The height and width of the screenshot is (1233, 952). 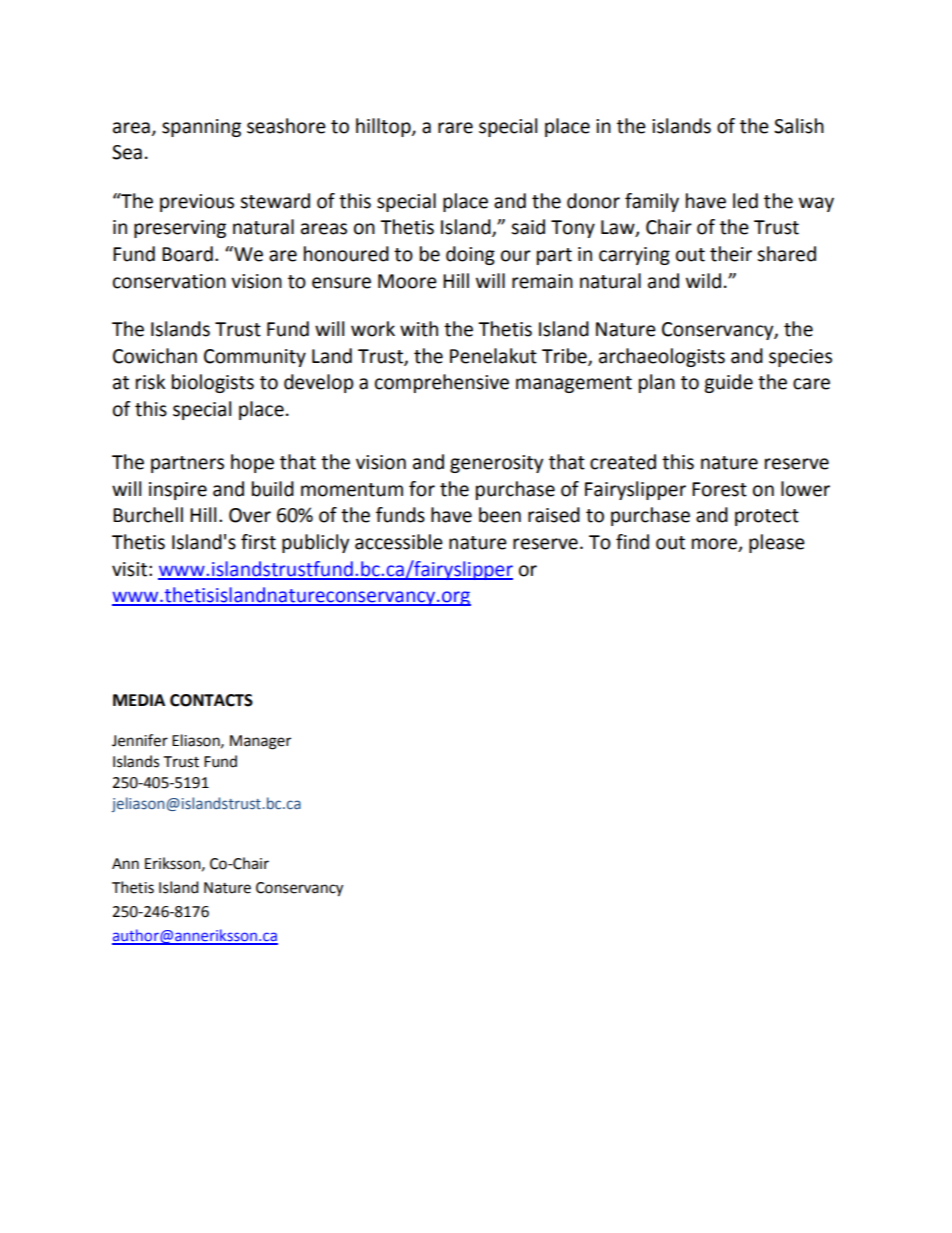 I want to click on Manager, so click(x=260, y=742).
